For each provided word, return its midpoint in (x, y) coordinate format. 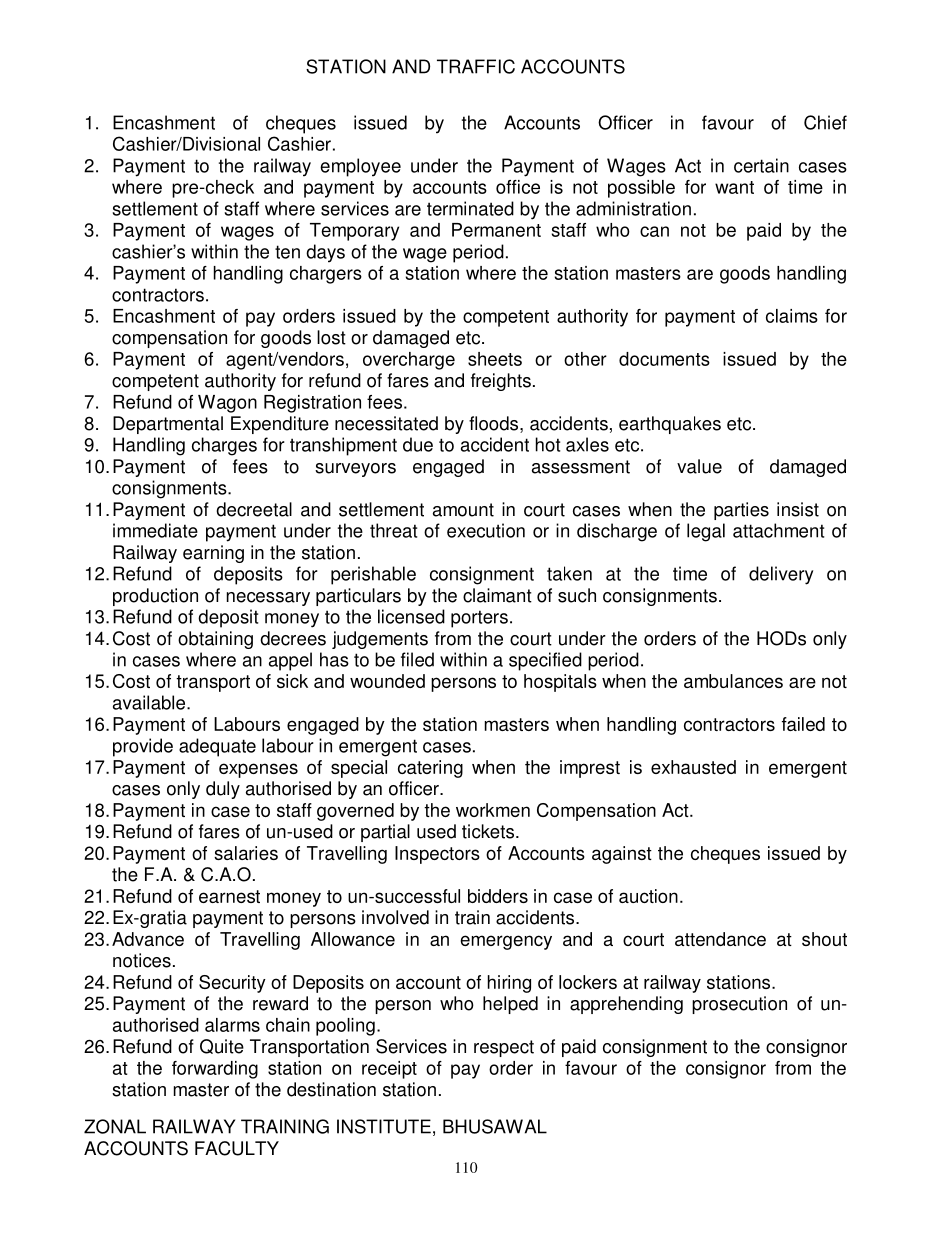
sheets (495, 359)
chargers (326, 275)
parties (741, 511)
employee (360, 167)
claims (792, 316)
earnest (229, 896)
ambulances (733, 681)
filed (417, 659)
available (150, 702)
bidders (498, 896)
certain (761, 165)
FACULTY (237, 1148)
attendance (720, 939)
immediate (155, 530)
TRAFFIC (476, 66)
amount (463, 510)
